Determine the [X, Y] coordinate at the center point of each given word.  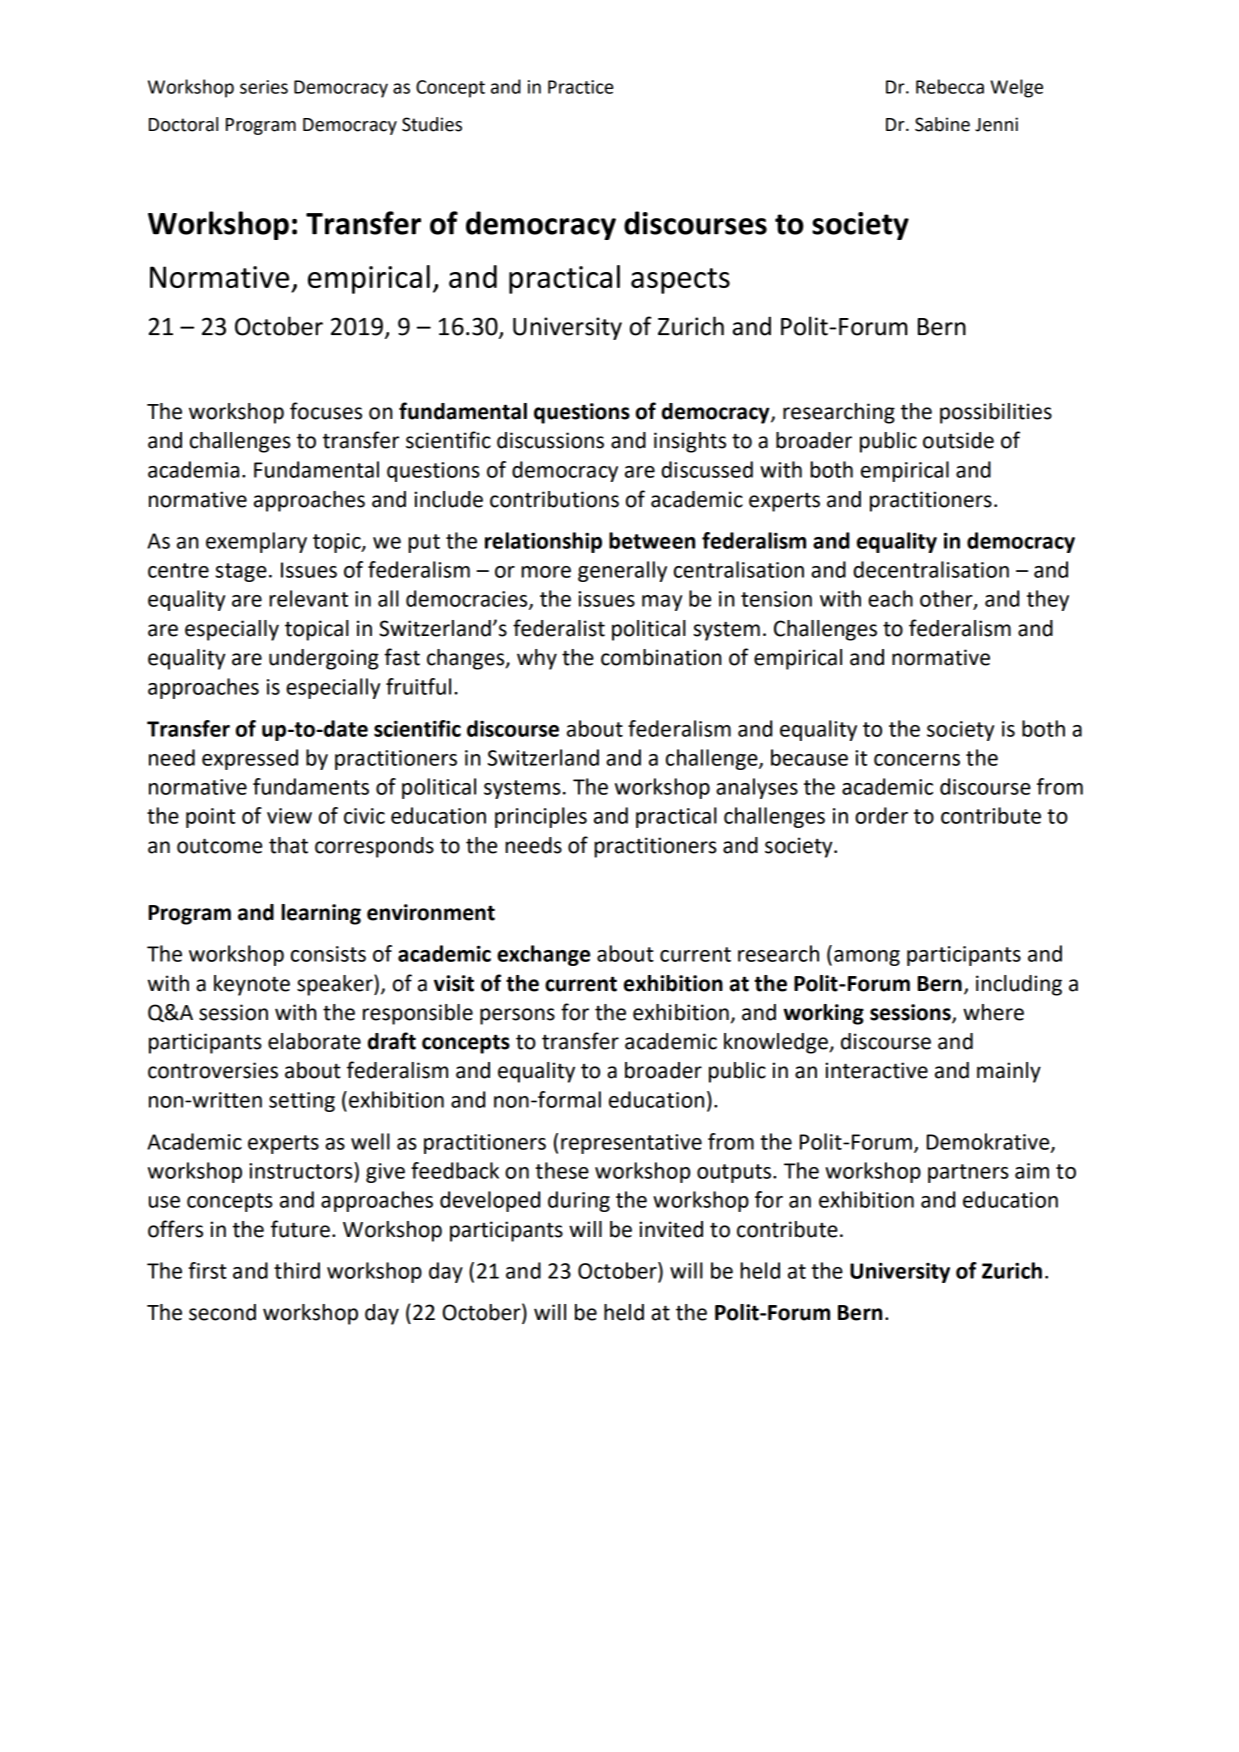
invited [671, 1229]
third [297, 1270]
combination [661, 657]
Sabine [942, 124]
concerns [917, 760]
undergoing [324, 659]
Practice [581, 87]
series [264, 87]
